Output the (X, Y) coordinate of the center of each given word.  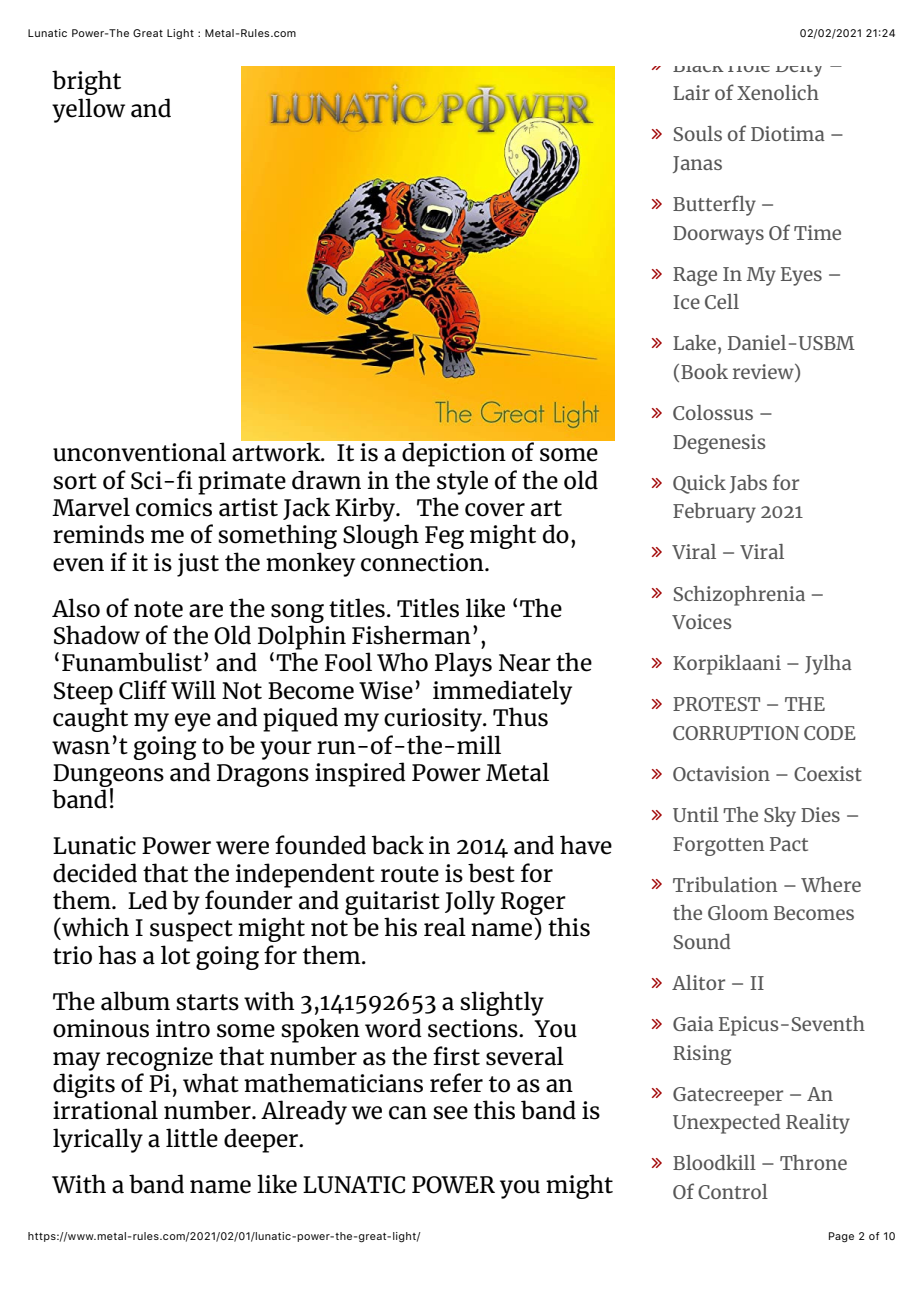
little (192, 1138)
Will (193, 689)
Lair (691, 92)
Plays (463, 664)
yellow (88, 110)
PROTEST (716, 704)
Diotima (788, 133)
